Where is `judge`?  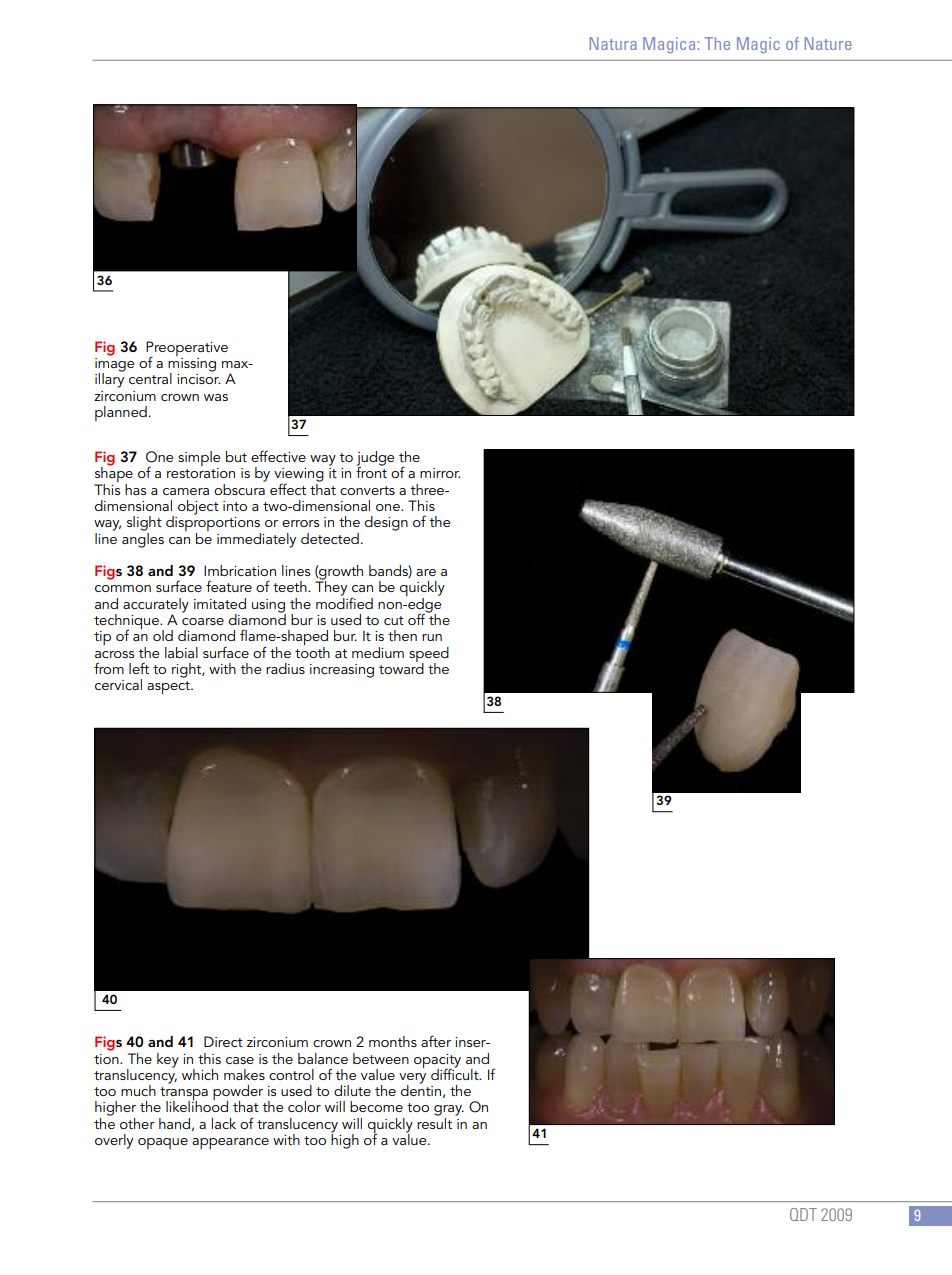
judge is located at coordinates (375, 459).
